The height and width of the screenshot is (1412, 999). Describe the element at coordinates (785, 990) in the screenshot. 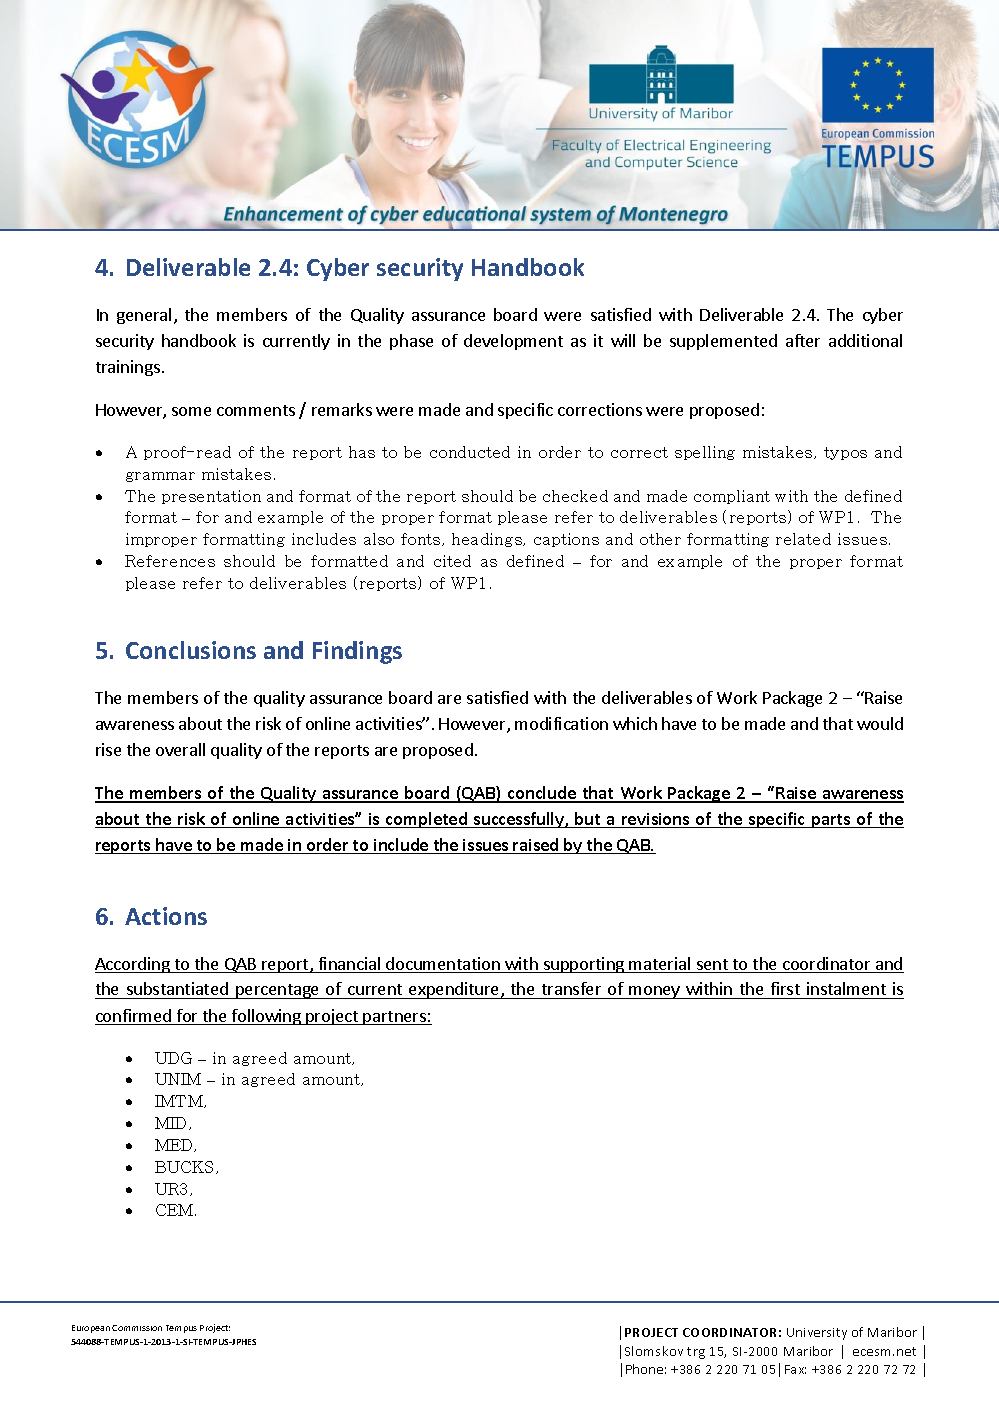

I see `first` at that location.
